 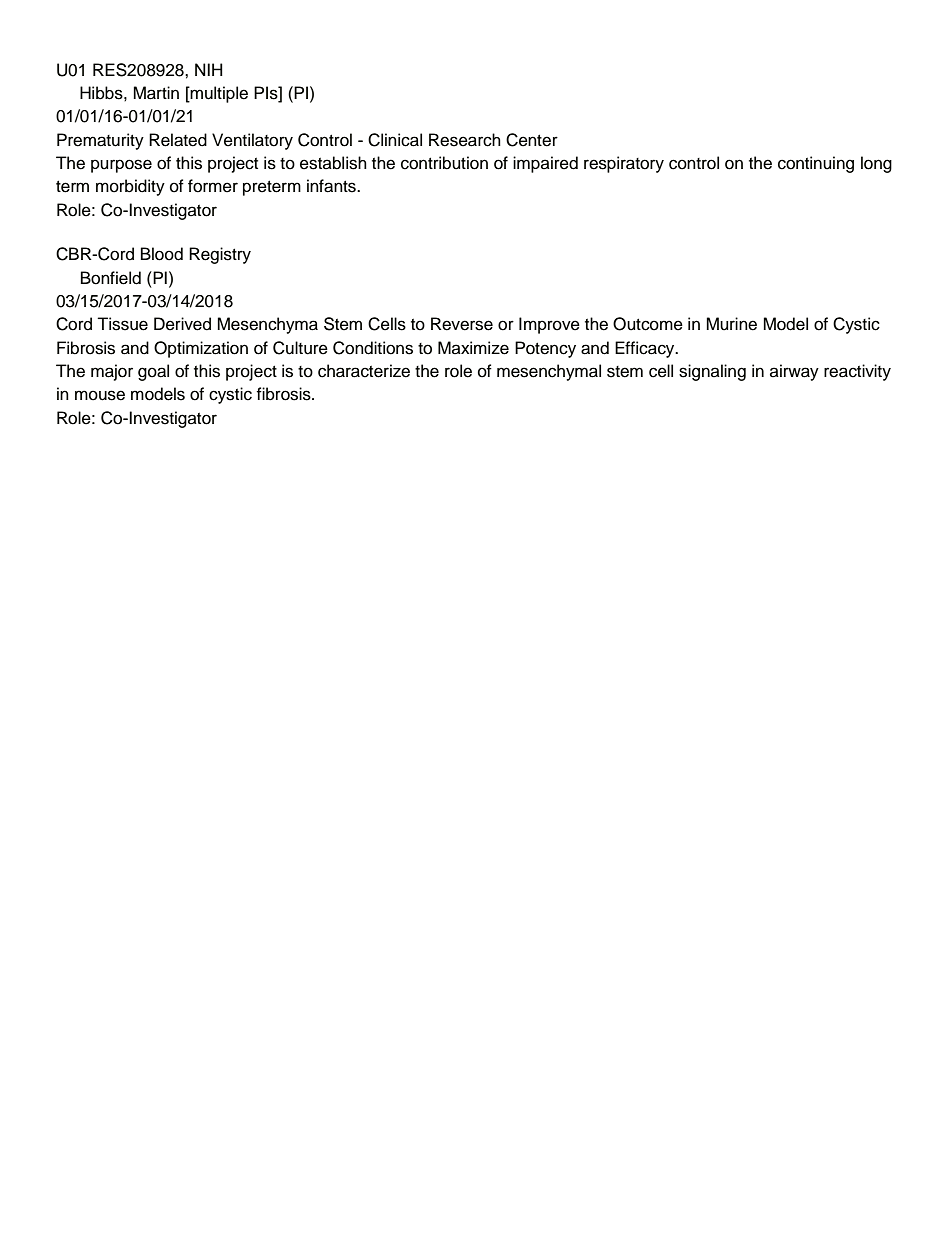 I want to click on NIH, so click(x=209, y=69).
